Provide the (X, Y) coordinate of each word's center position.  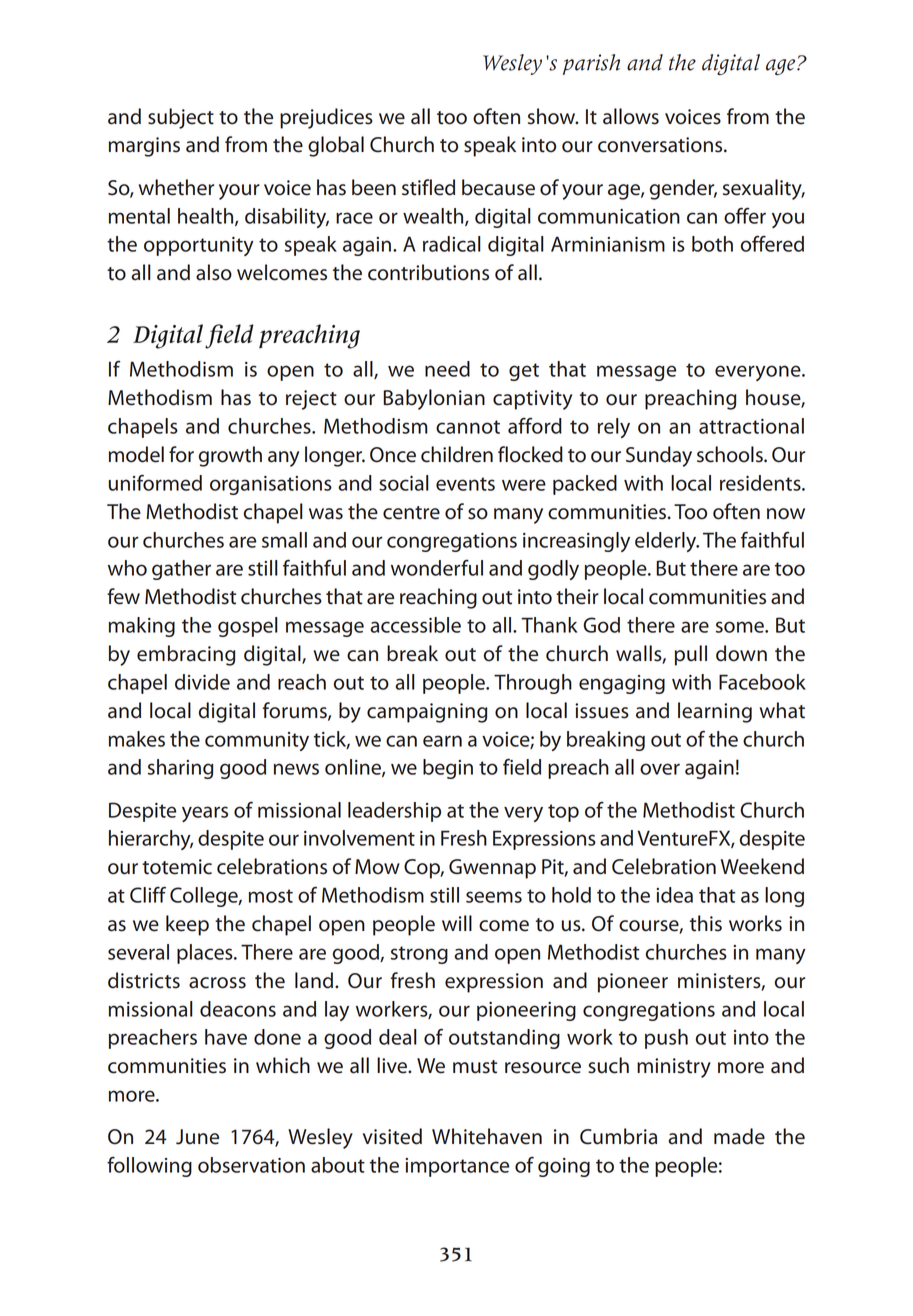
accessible (415, 625)
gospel (248, 627)
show (553, 116)
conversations (661, 145)
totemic (177, 867)
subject (181, 118)
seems (494, 897)
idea (674, 895)
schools (731, 454)
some (741, 627)
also (214, 272)
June (197, 1137)
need (447, 369)
